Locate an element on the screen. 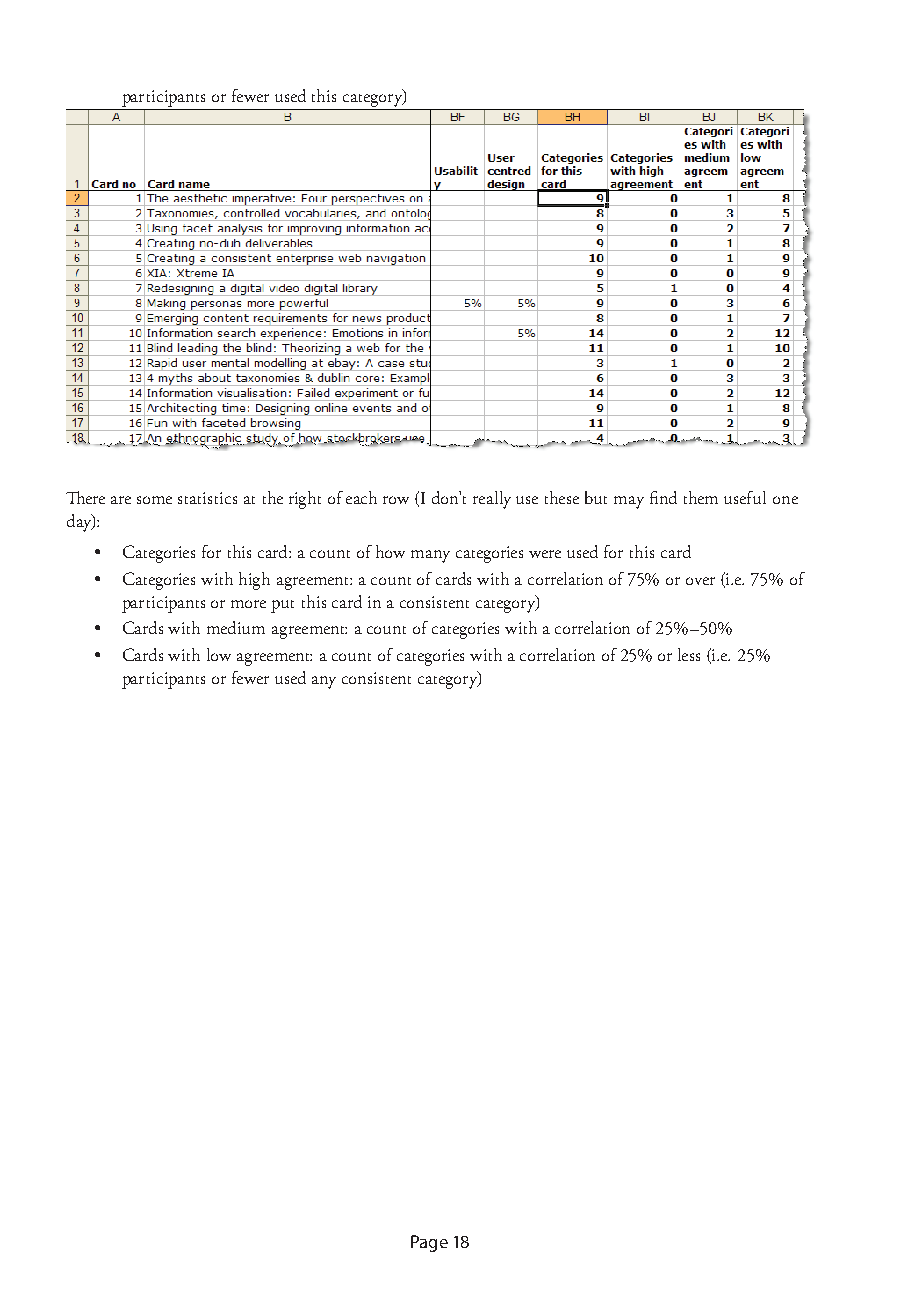  Page is located at coordinates (429, 1243).
